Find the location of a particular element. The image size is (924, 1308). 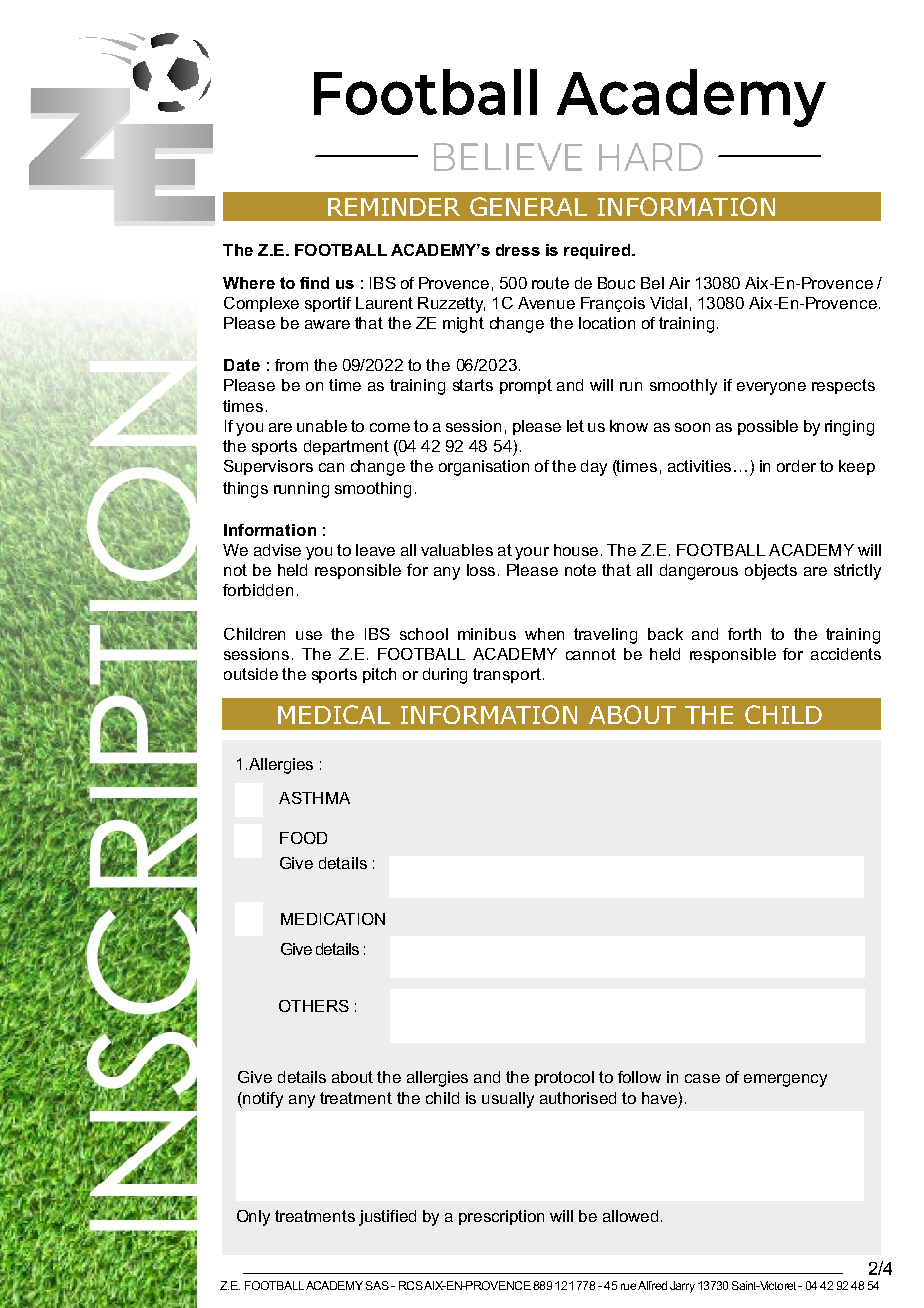

Only is located at coordinates (253, 1218).
